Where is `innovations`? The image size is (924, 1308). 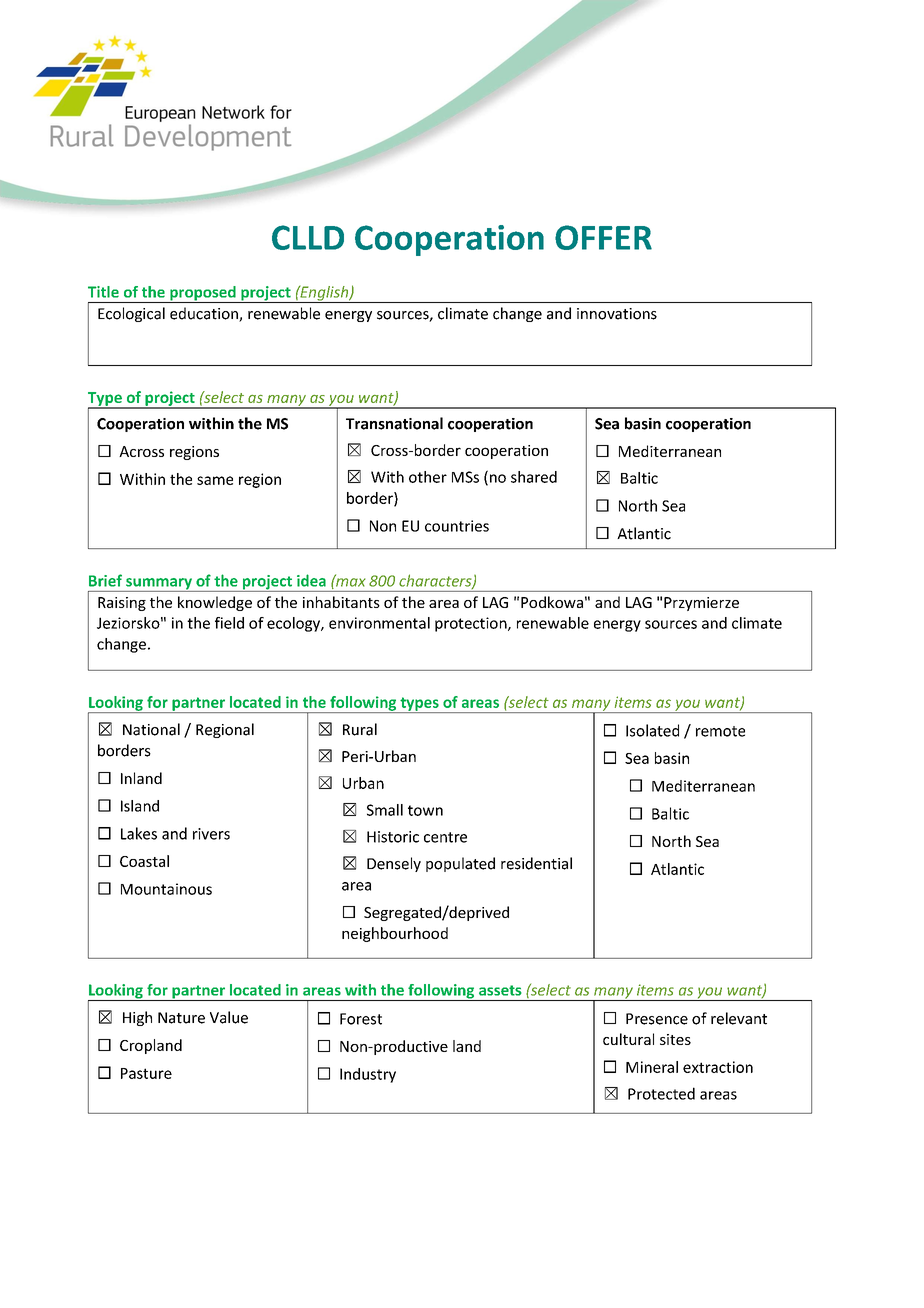 innovations is located at coordinates (617, 314).
